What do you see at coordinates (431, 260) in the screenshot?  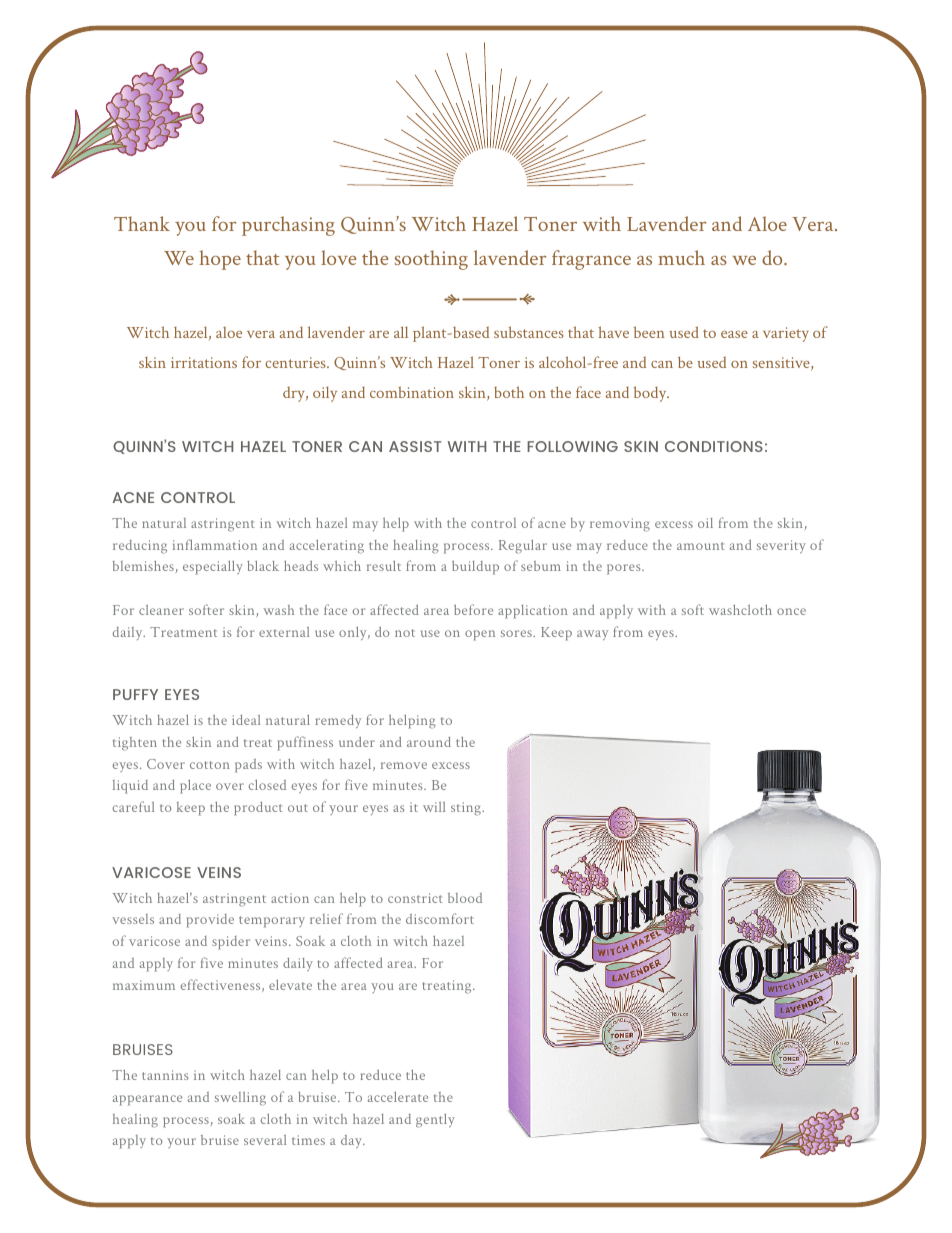 I see `soothing` at bounding box center [431, 260].
